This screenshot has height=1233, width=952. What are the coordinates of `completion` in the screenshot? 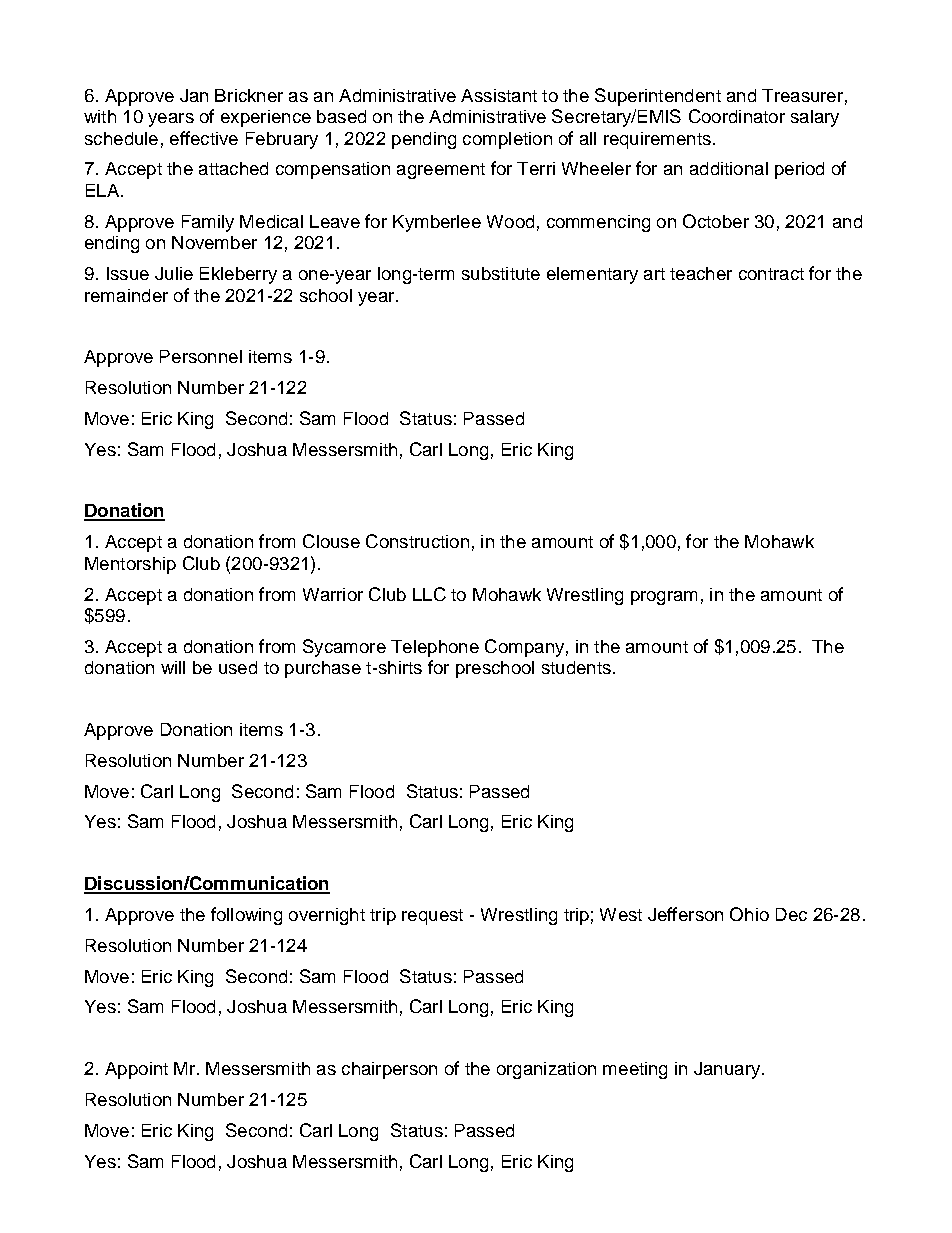 It's located at (507, 140).
